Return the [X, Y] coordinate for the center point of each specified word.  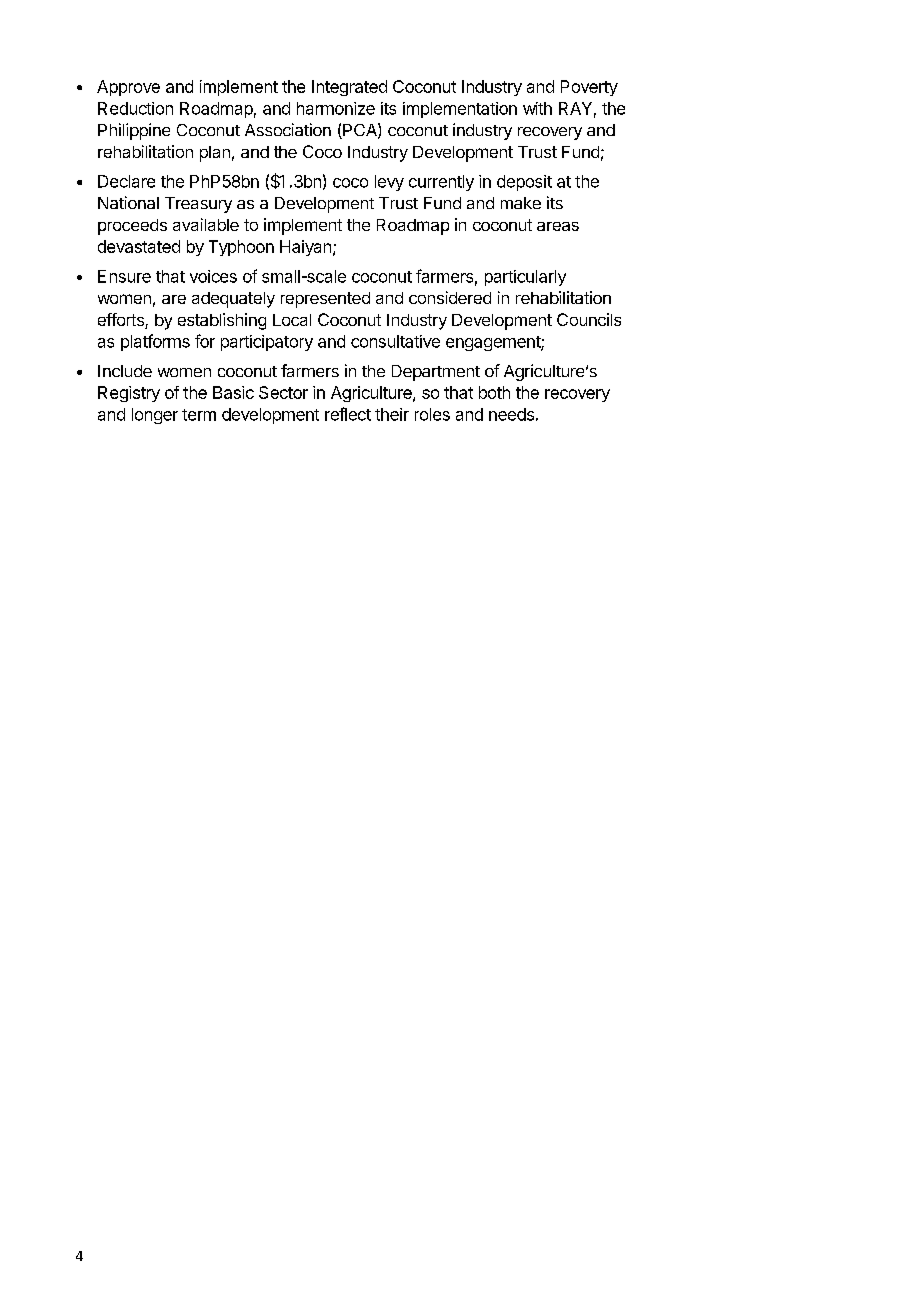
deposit [524, 183]
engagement [494, 343]
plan [215, 154]
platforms [155, 342]
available [206, 224]
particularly [525, 278]
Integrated [349, 88]
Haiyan [305, 248]
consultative [395, 341]
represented [325, 300]
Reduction [135, 108]
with [537, 108]
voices [213, 276]
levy [389, 183]
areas [558, 226]
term [199, 415]
